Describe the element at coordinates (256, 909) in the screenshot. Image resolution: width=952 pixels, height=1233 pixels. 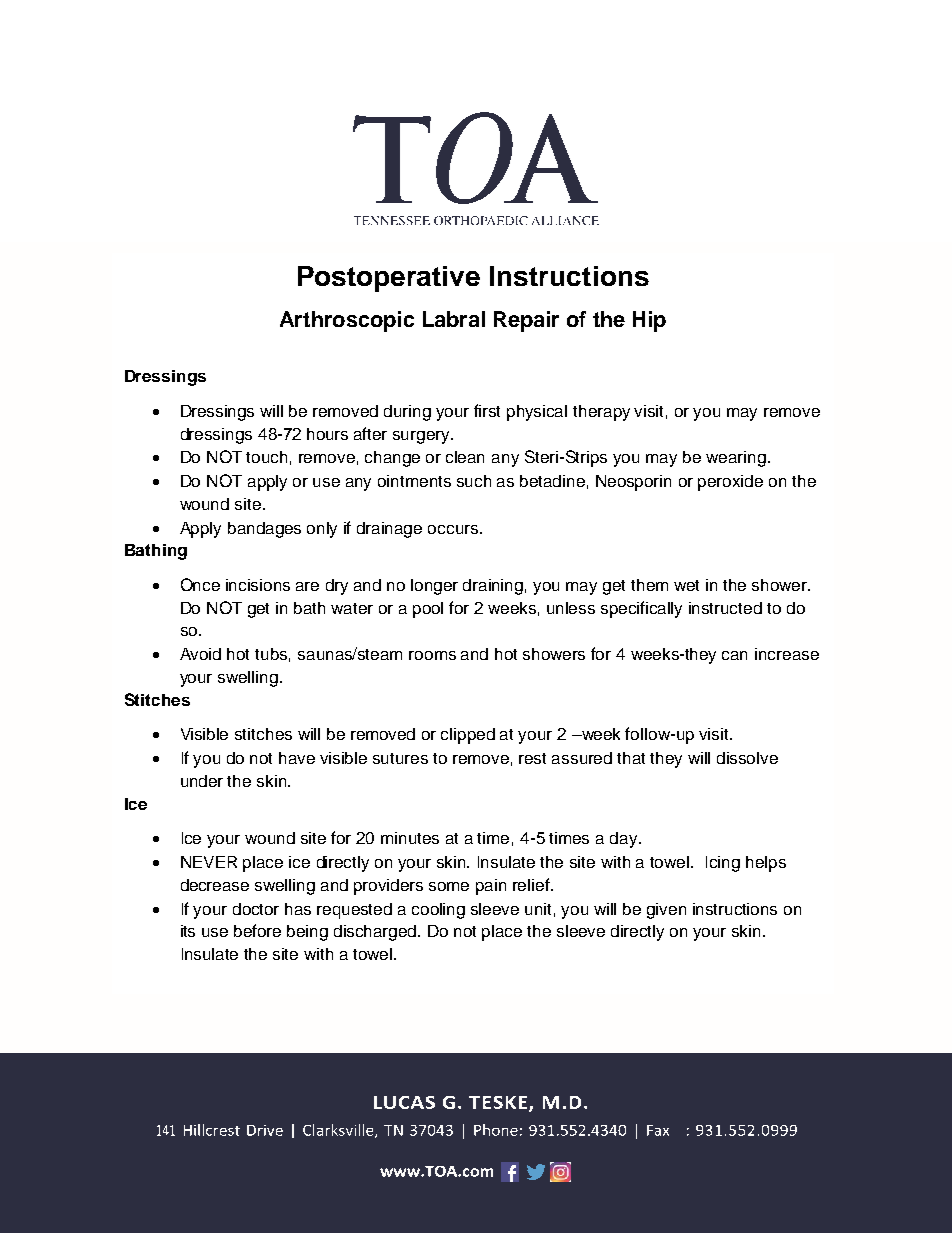
I see `doctor` at that location.
